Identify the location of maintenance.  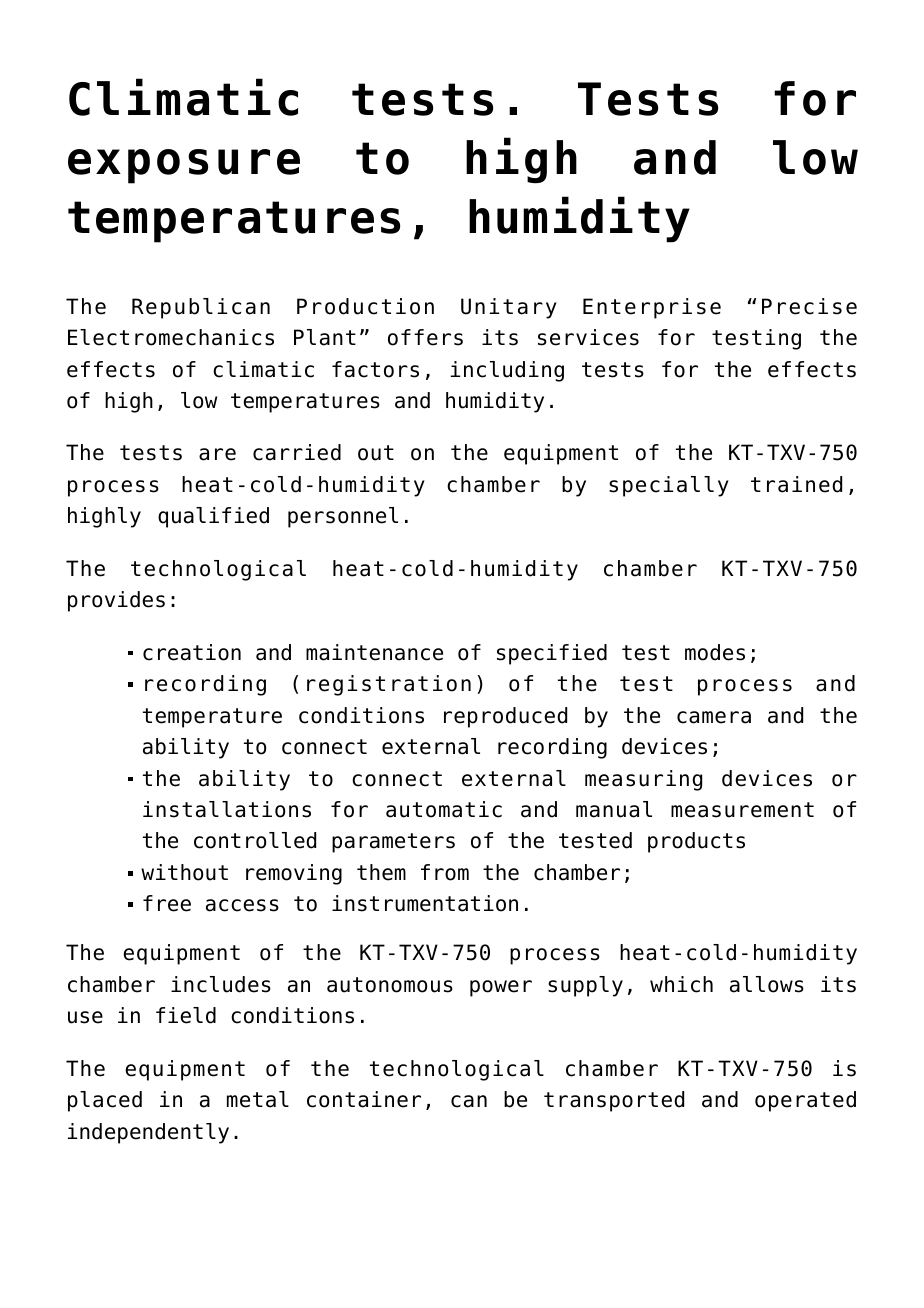
(374, 652).
